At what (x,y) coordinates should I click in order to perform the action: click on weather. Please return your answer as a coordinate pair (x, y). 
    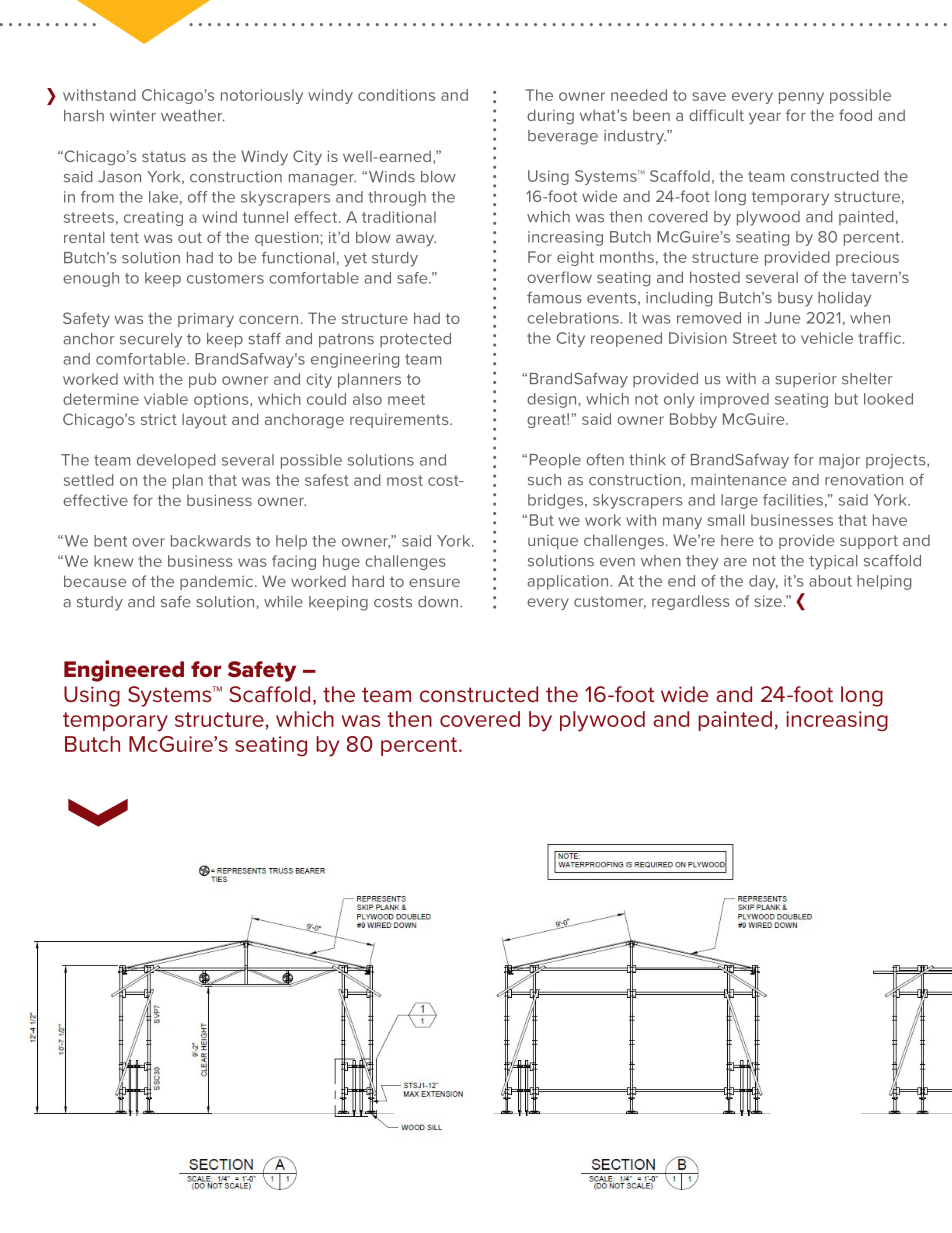
    Looking at the image, I should click on (193, 116).
